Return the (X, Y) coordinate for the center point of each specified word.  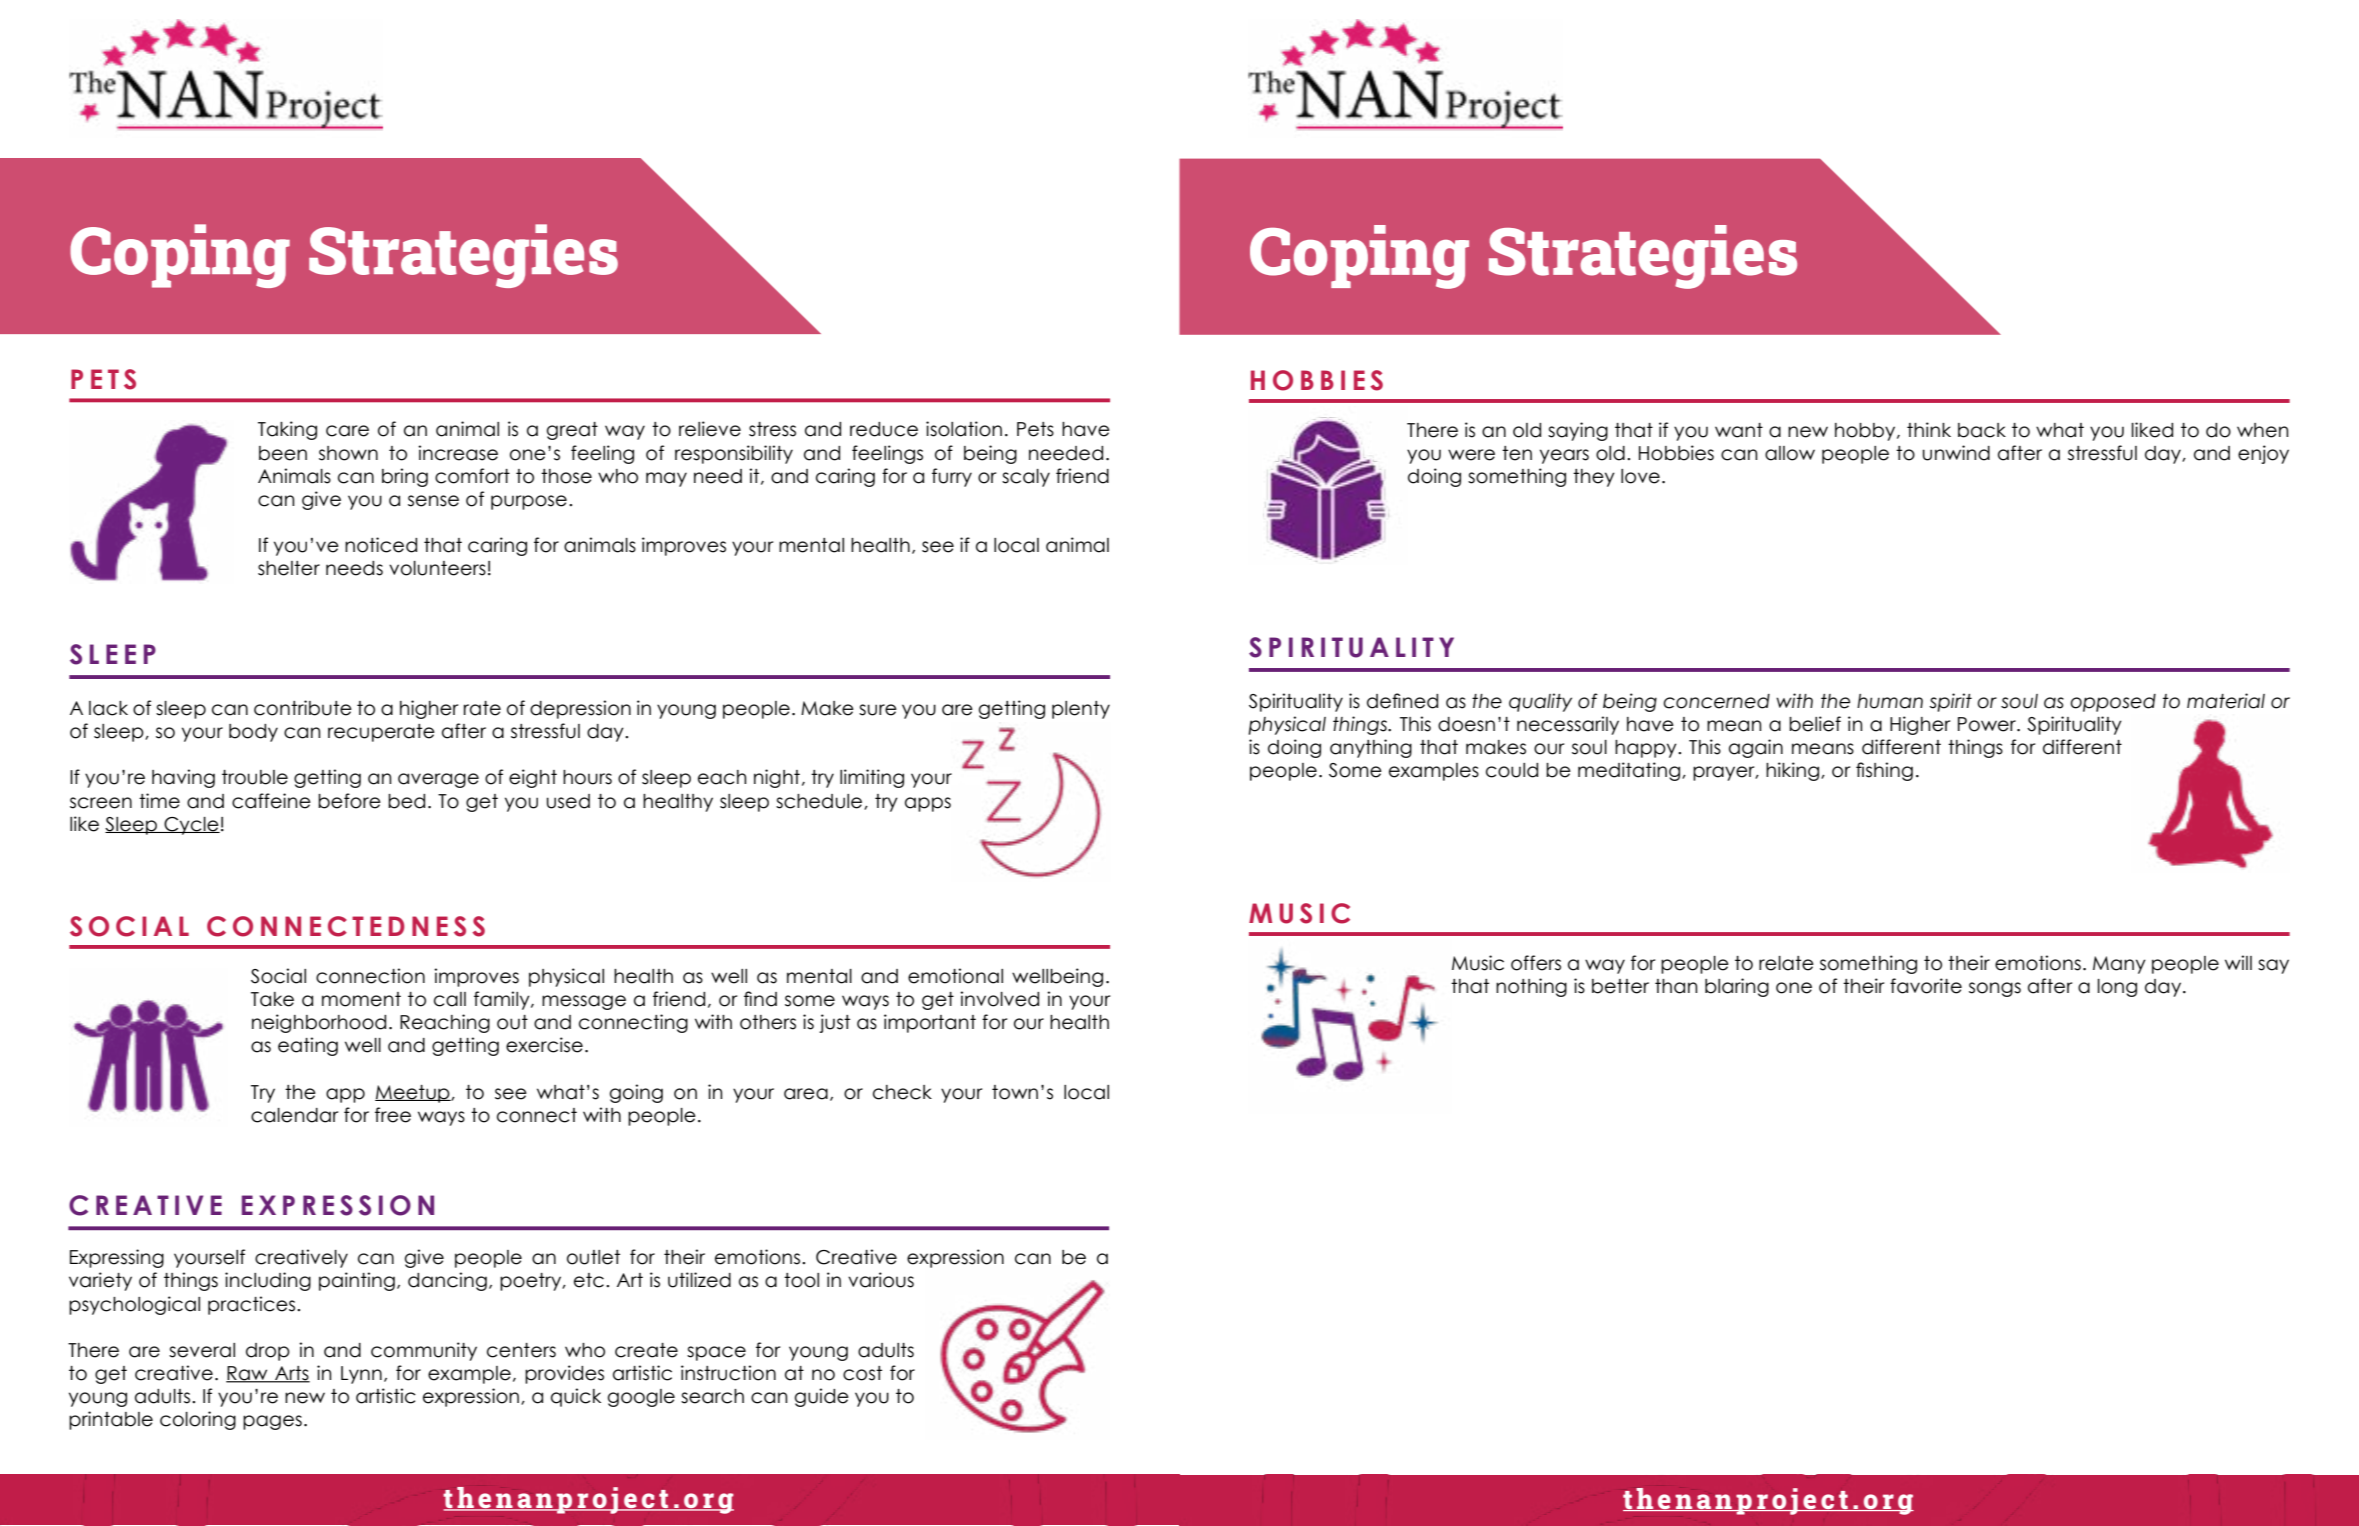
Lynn (361, 1375)
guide (822, 1397)
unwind (1956, 453)
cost (862, 1373)
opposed (2113, 703)
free (393, 1115)
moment (361, 999)
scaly (1026, 478)
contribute (303, 708)
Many (2119, 965)
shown (348, 453)
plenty (1081, 710)
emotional (955, 976)
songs (1995, 989)
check (902, 1092)
